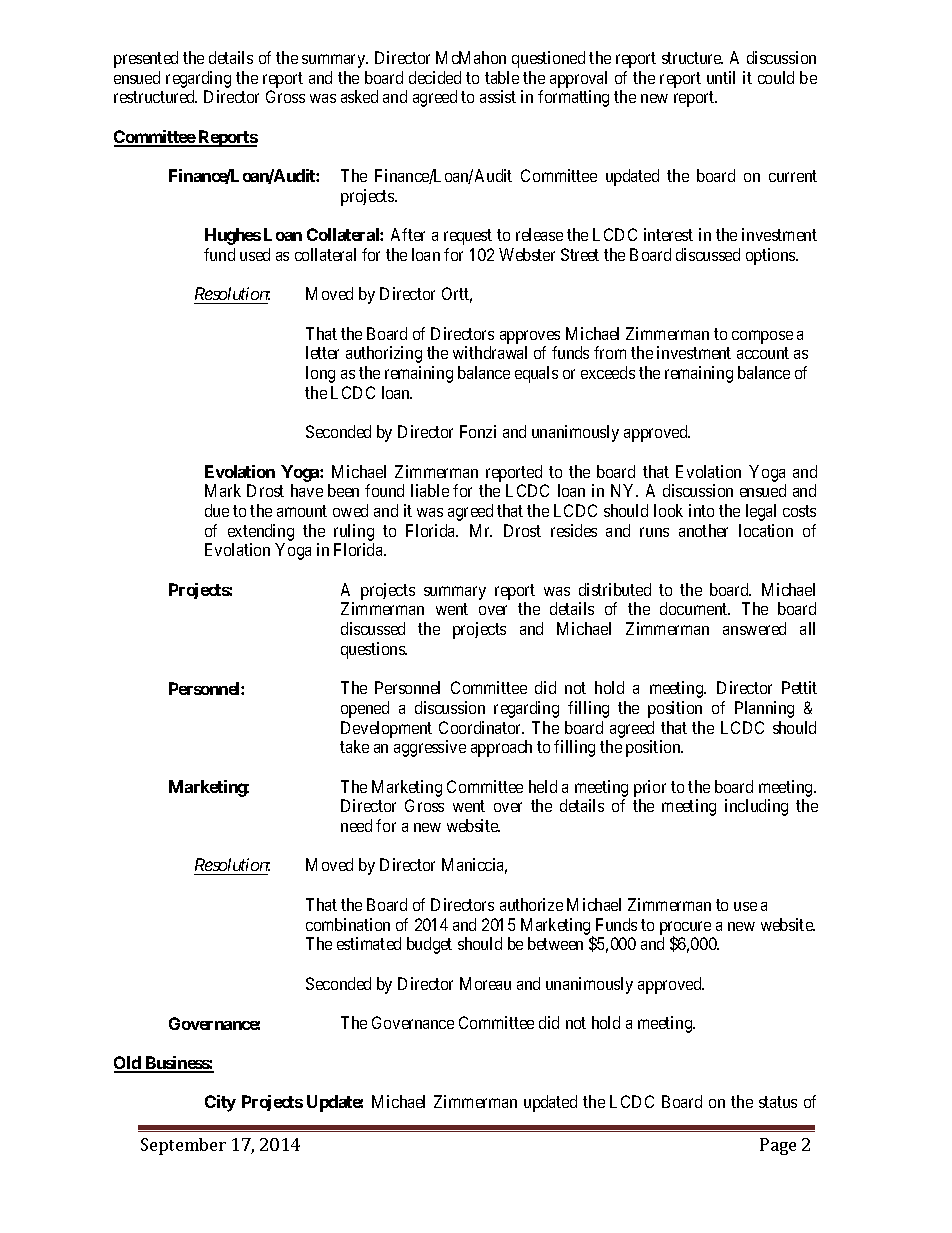 This page has height=1233, width=952. What do you see at coordinates (374, 650) in the page?
I see `questions` at bounding box center [374, 650].
